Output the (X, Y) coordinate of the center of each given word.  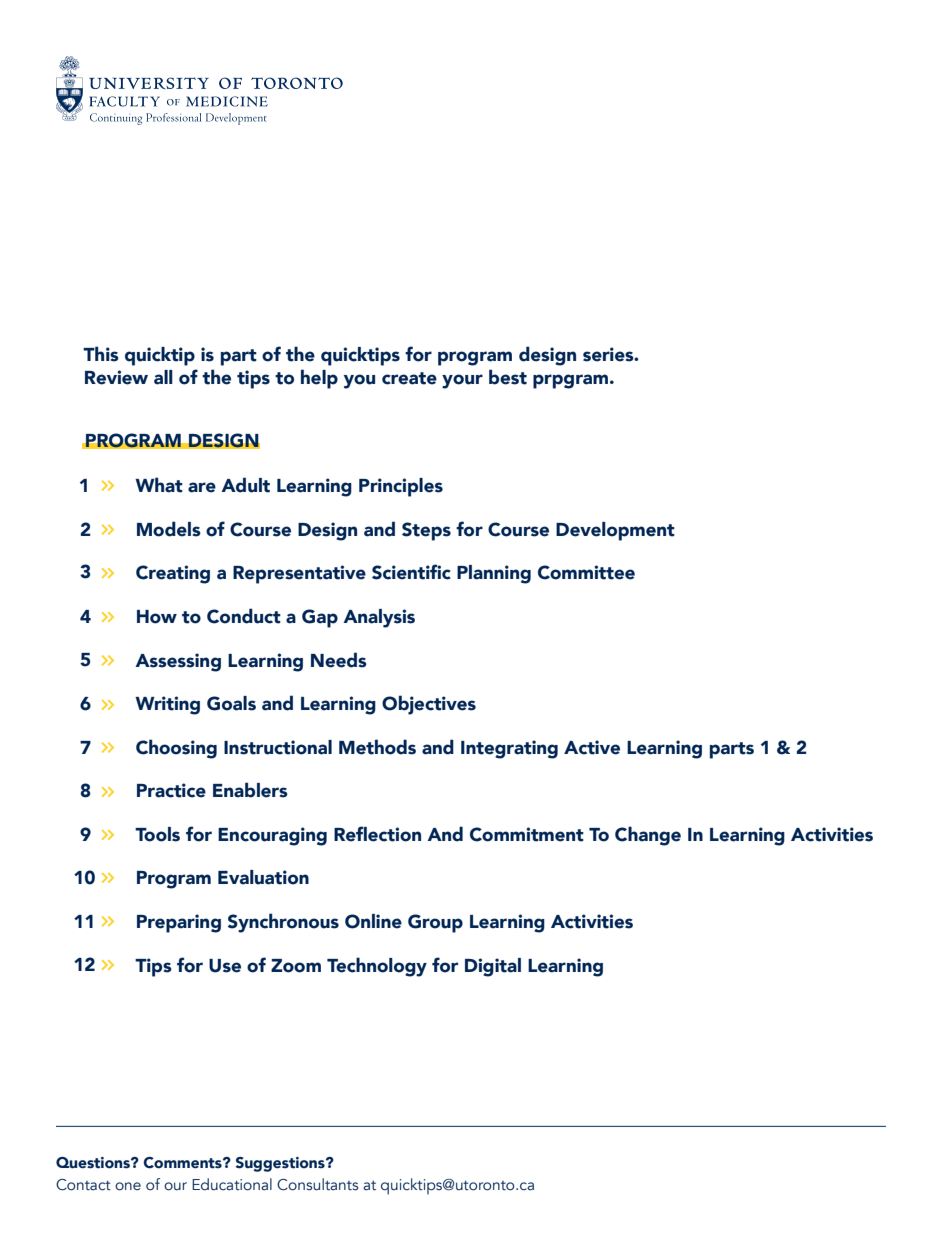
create (409, 378)
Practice (171, 790)
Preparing (179, 923)
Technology (377, 967)
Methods (377, 747)
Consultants (317, 1184)
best (508, 377)
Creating (173, 574)
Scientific (411, 572)
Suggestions (281, 1164)
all (163, 377)
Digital (493, 967)
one (128, 1186)
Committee (586, 572)
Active (592, 747)
